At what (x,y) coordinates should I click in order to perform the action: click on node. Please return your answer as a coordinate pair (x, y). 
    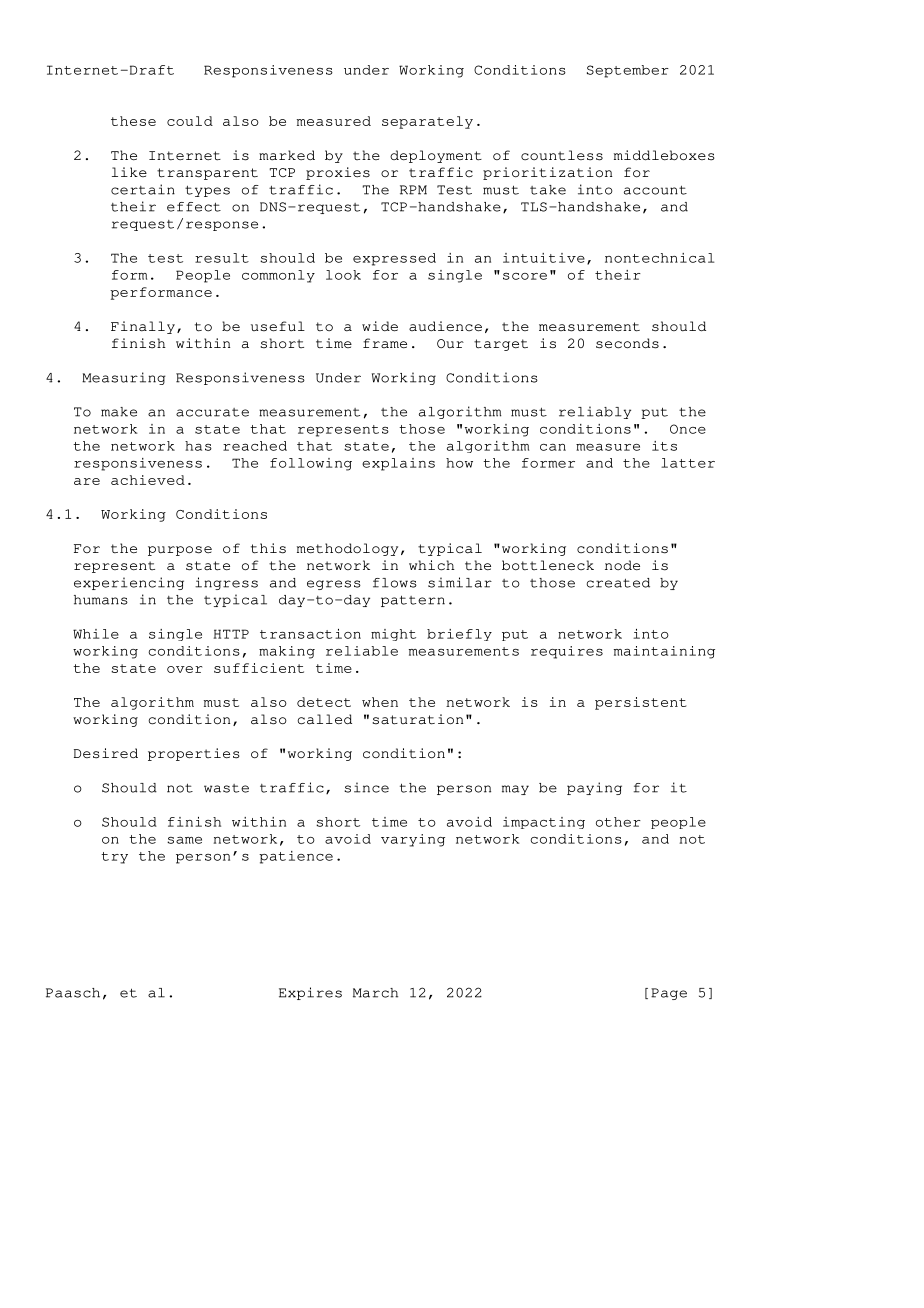
    Looking at the image, I should click on (622, 565).
